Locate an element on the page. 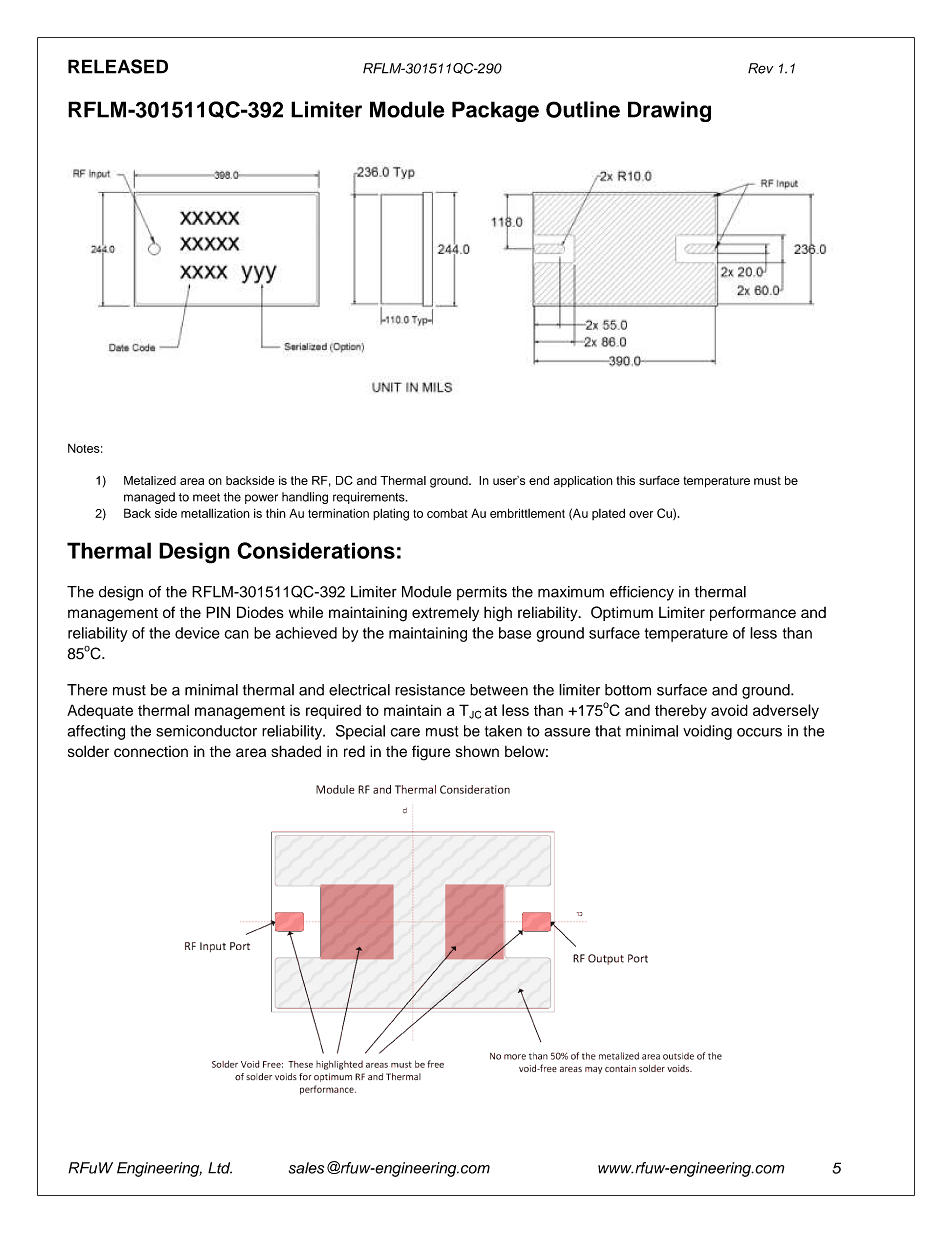 The height and width of the image is (1233, 952). Ltd is located at coordinates (220, 1168).
